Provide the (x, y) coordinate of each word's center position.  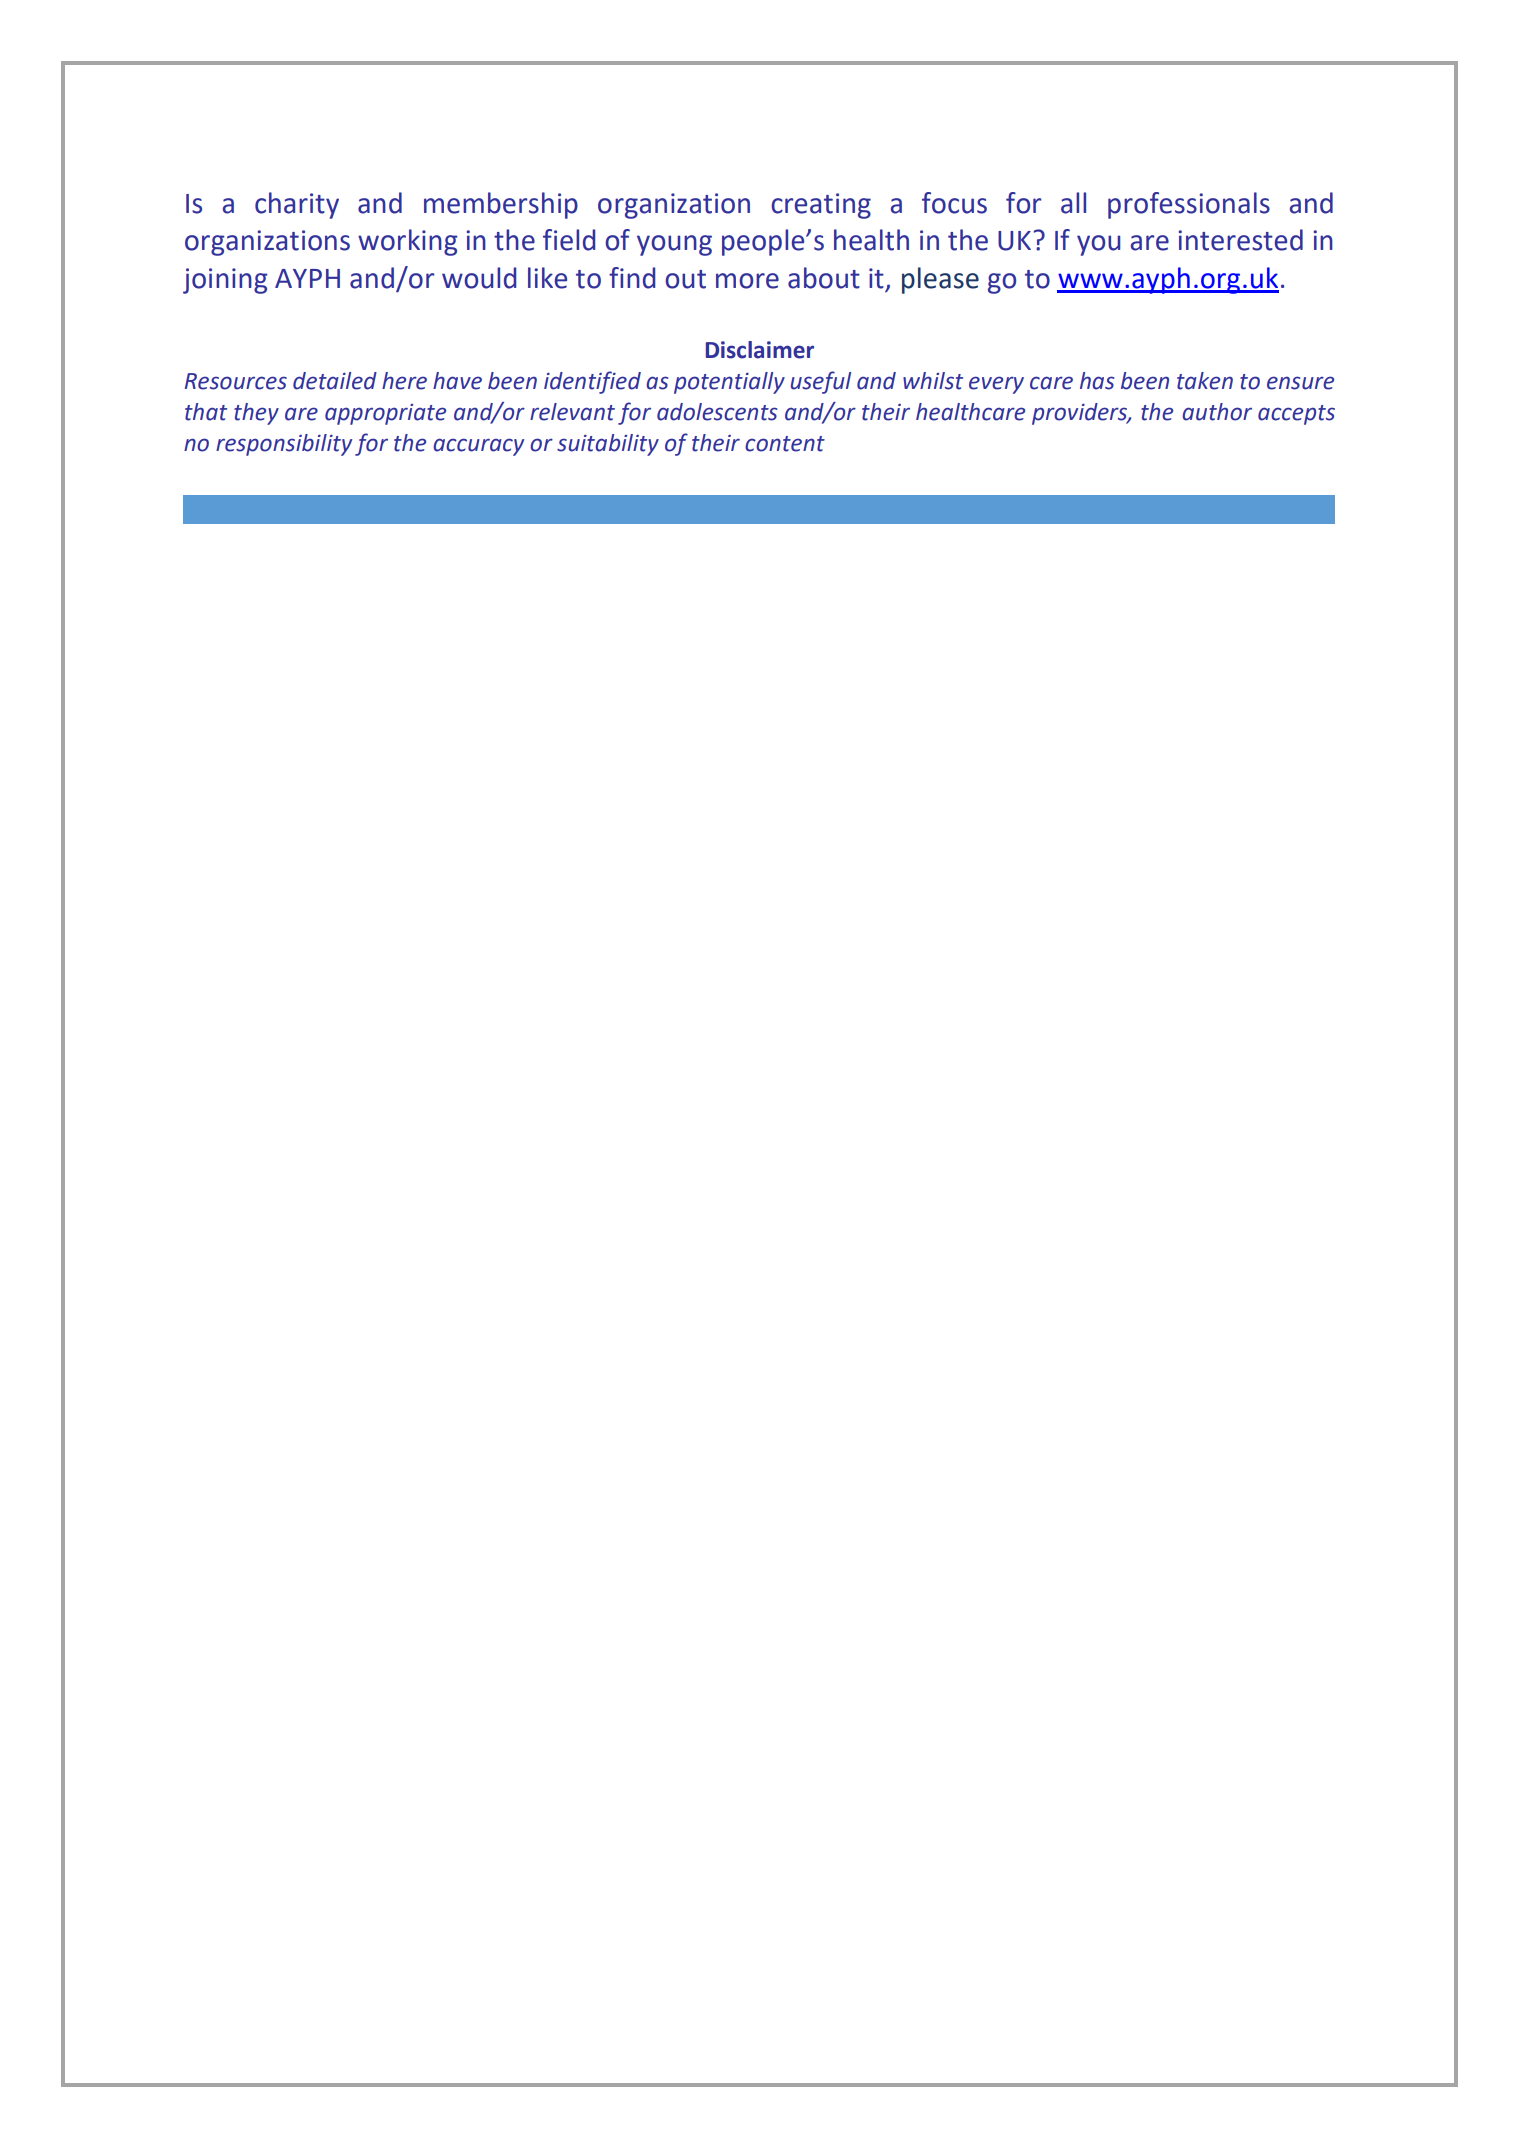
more (747, 281)
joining (225, 281)
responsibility (284, 445)
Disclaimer (760, 350)
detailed (335, 381)
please (940, 280)
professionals (1189, 205)
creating (821, 206)
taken (1205, 381)
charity (297, 205)
